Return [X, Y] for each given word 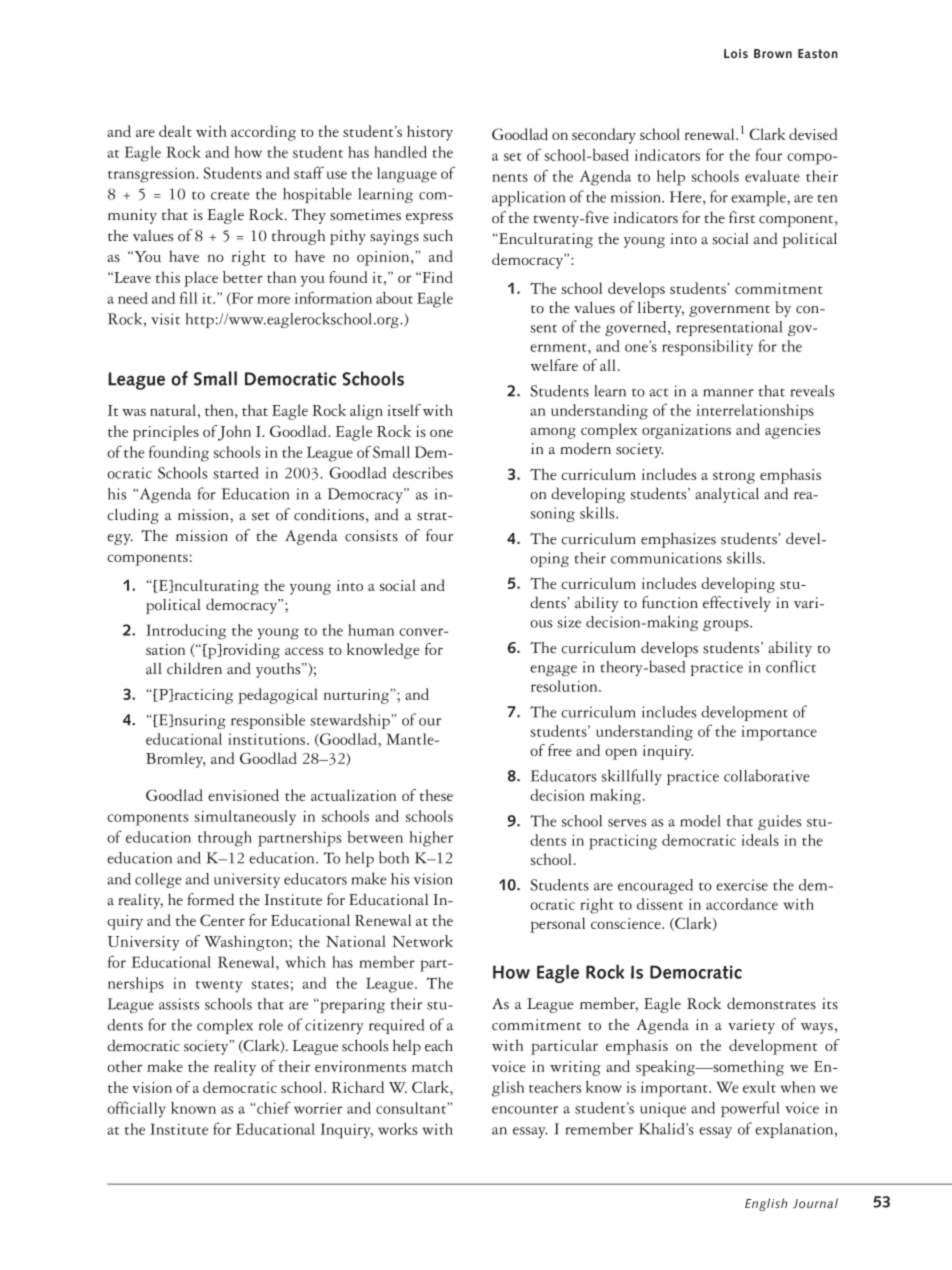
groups [727, 625]
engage [553, 670]
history [430, 133]
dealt [175, 131]
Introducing [186, 632]
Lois [736, 53]
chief [274, 1107]
